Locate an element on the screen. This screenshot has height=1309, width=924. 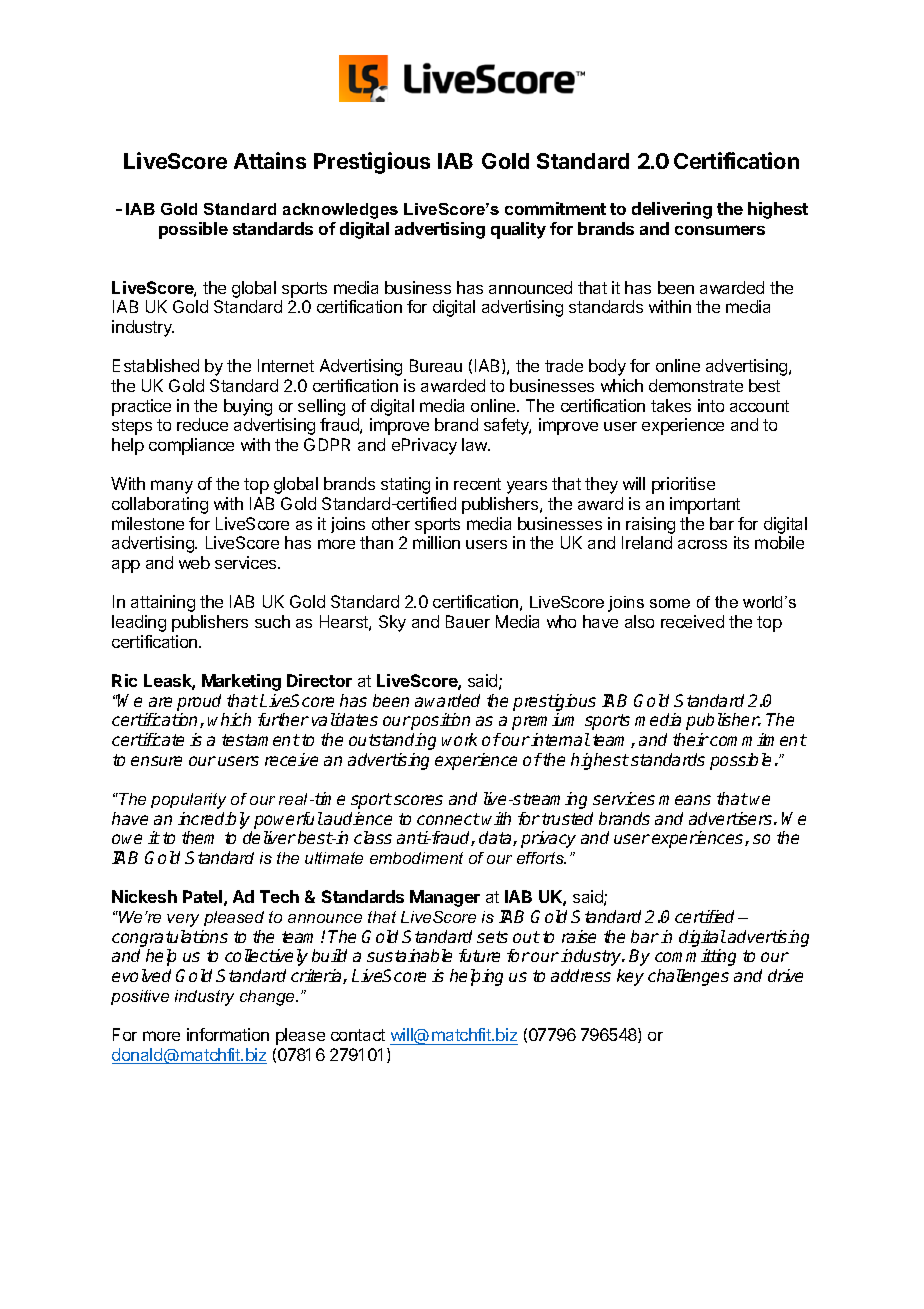
consumers is located at coordinates (720, 230).
